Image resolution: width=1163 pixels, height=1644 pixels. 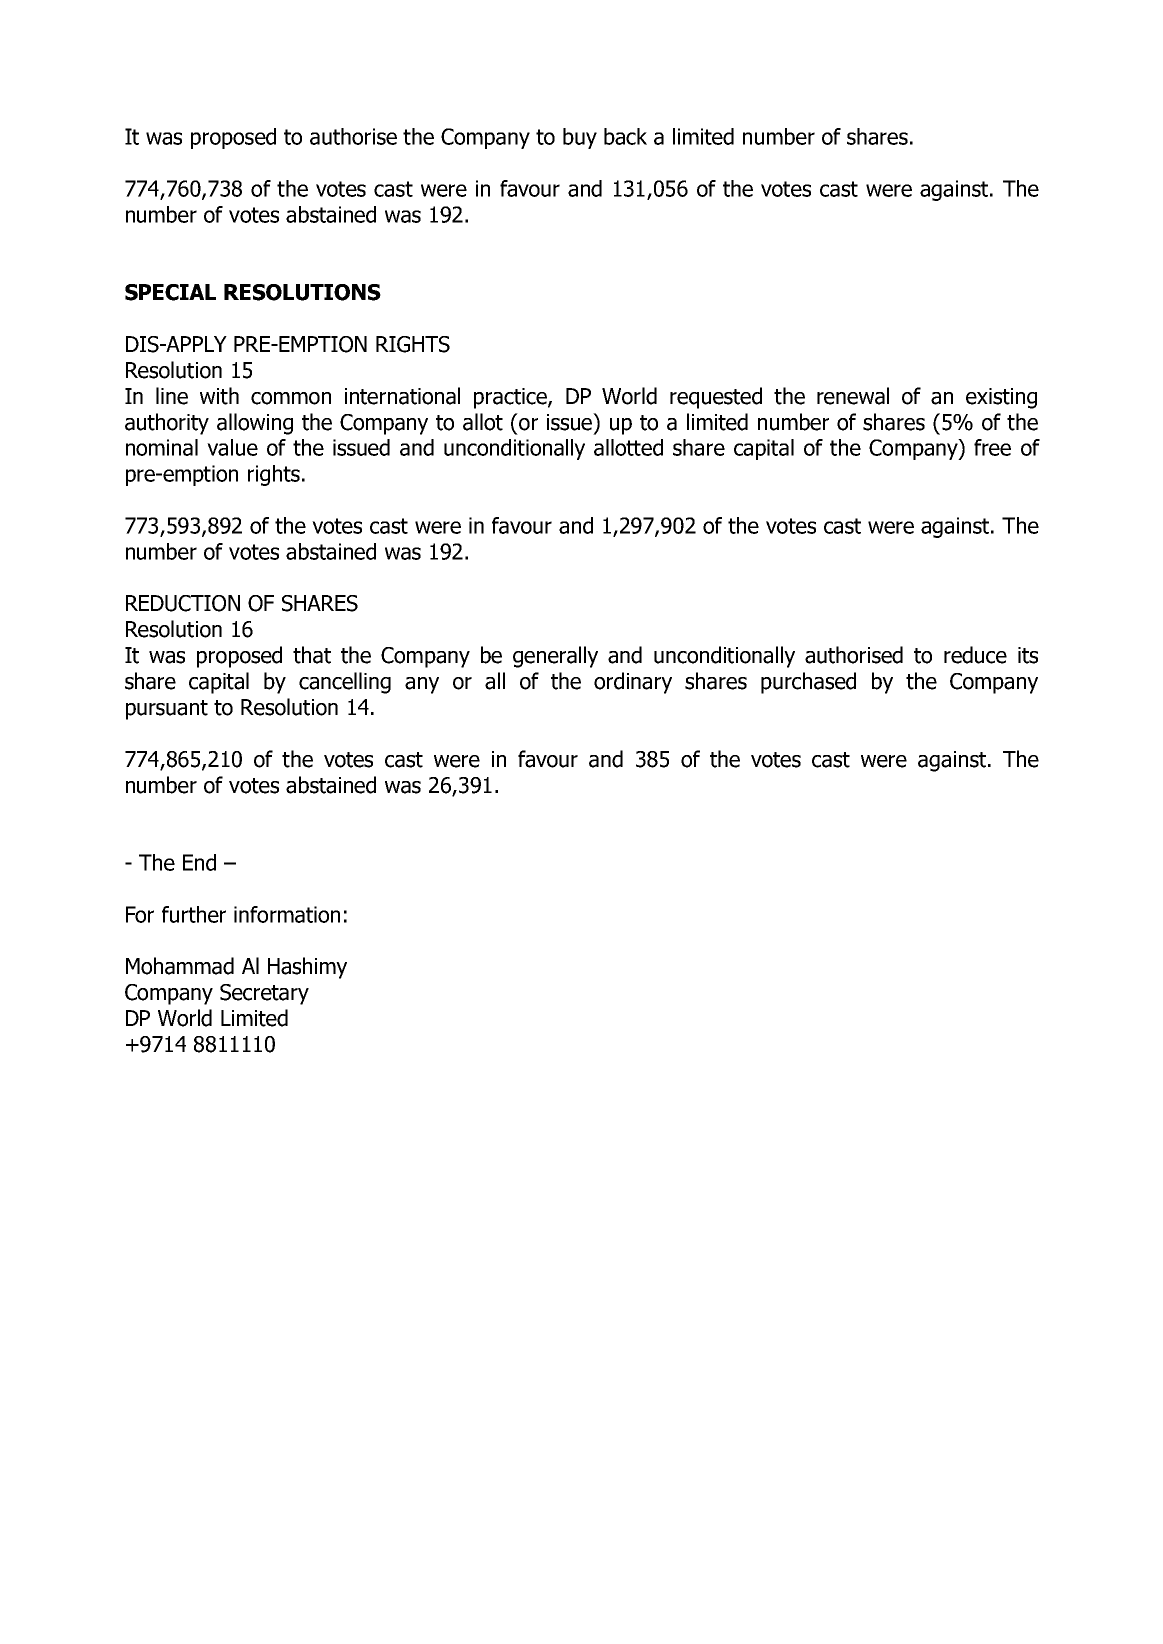 I want to click on ordinary, so click(x=633, y=683).
